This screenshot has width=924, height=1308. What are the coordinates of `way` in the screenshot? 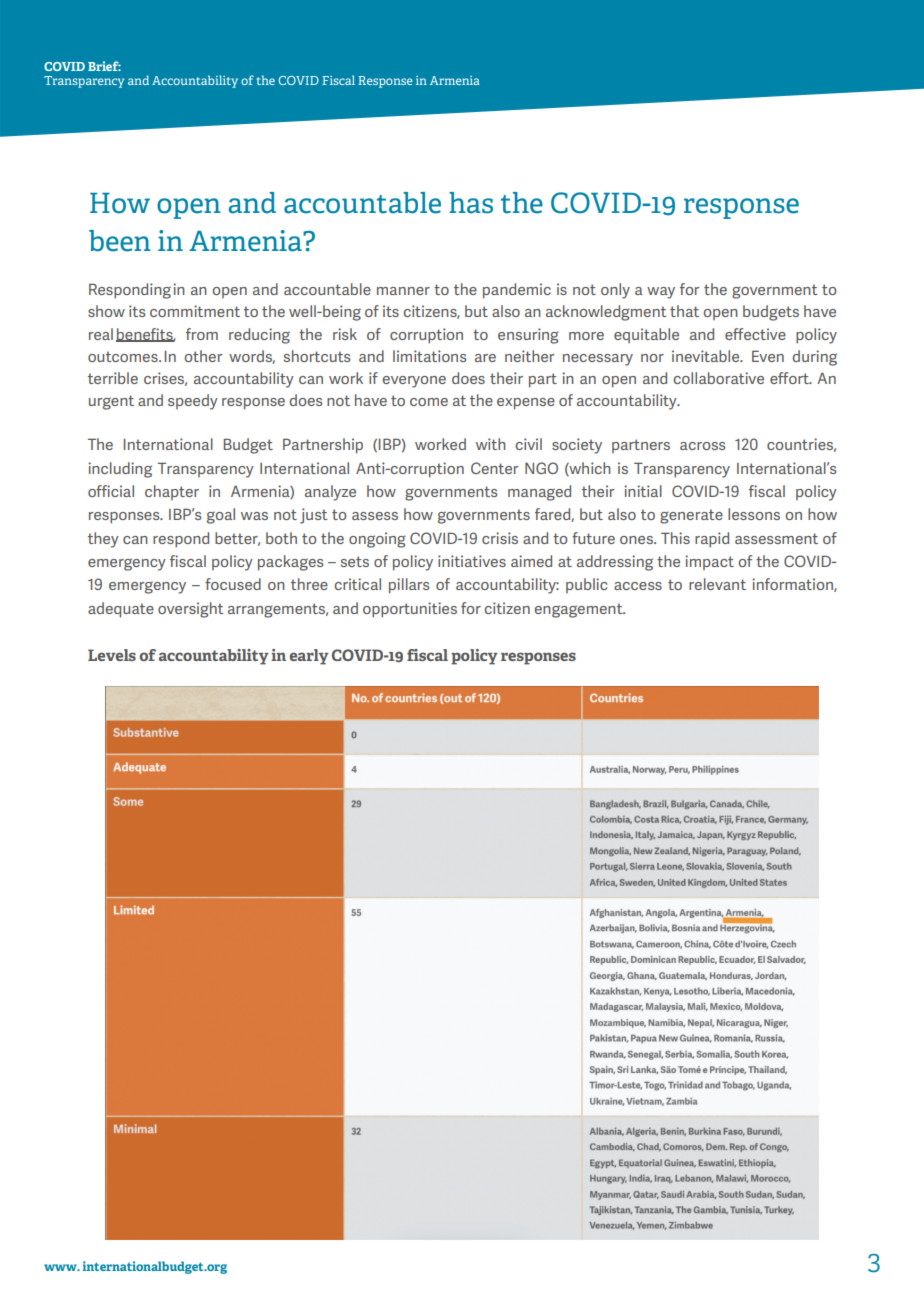 It's located at (661, 293).
